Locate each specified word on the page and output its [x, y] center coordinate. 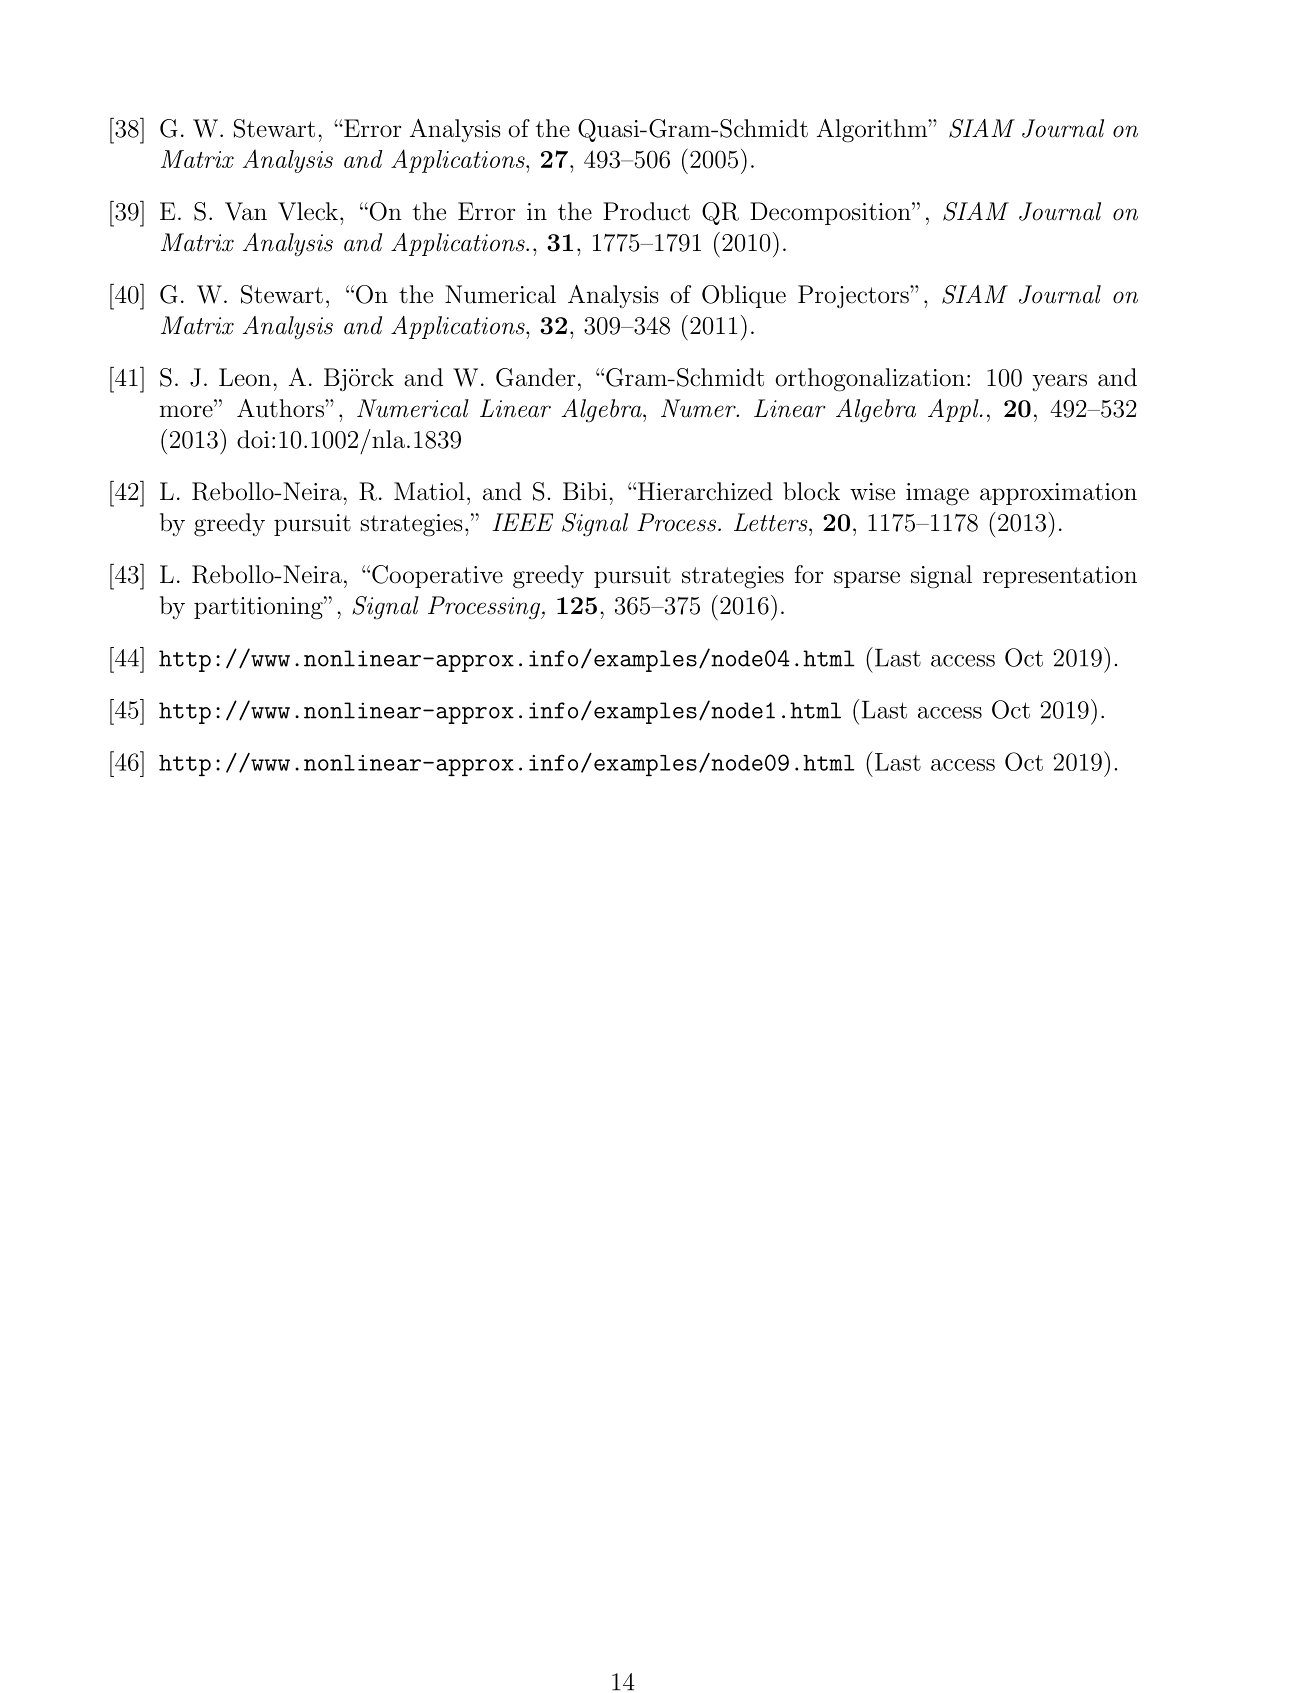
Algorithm [873, 131]
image [937, 494]
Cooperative [437, 576]
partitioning [259, 608]
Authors [281, 408]
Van [246, 211]
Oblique [744, 296]
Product [646, 211]
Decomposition [831, 213]
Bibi [585, 491]
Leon [245, 377]
